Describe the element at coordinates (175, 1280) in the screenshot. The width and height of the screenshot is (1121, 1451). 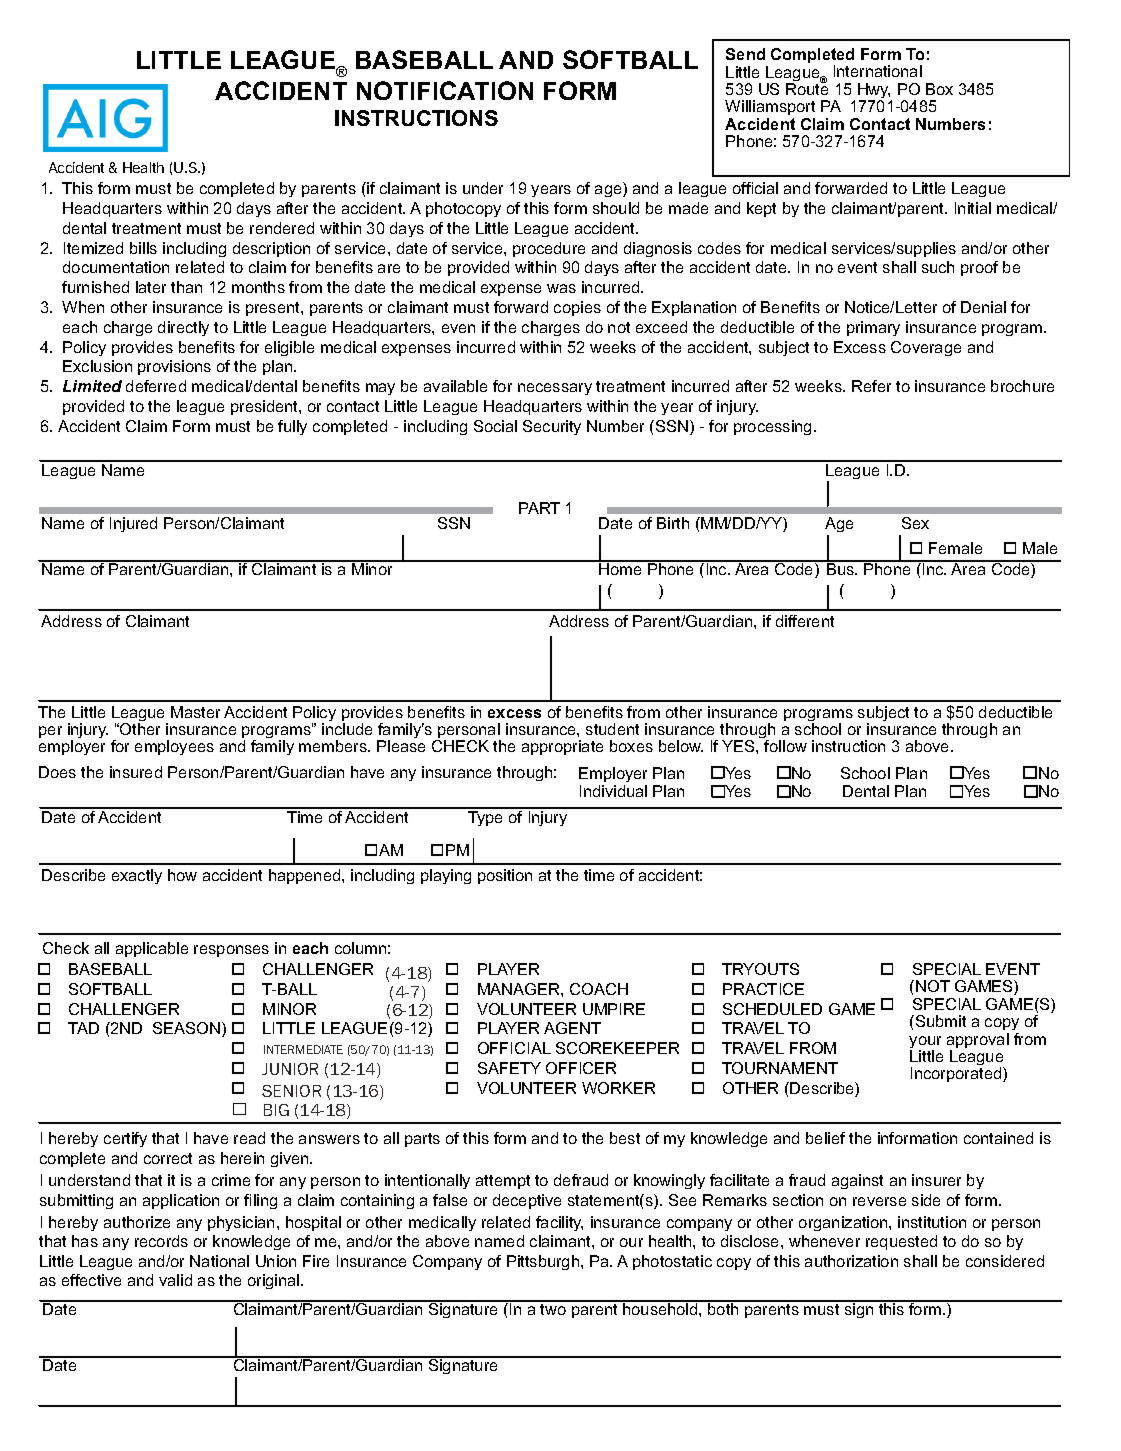
I see `valid` at that location.
